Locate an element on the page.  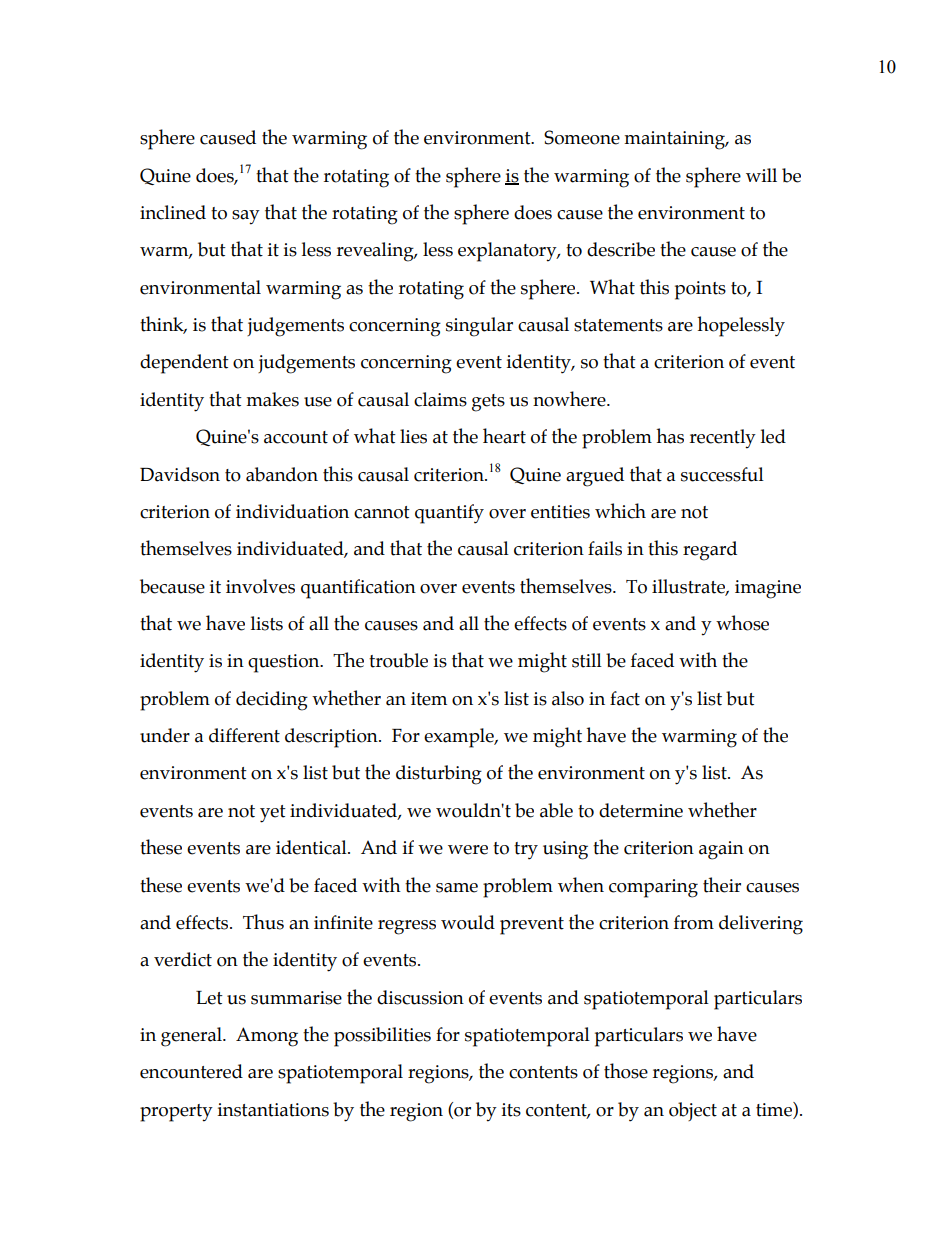
whose is located at coordinates (742, 623).
